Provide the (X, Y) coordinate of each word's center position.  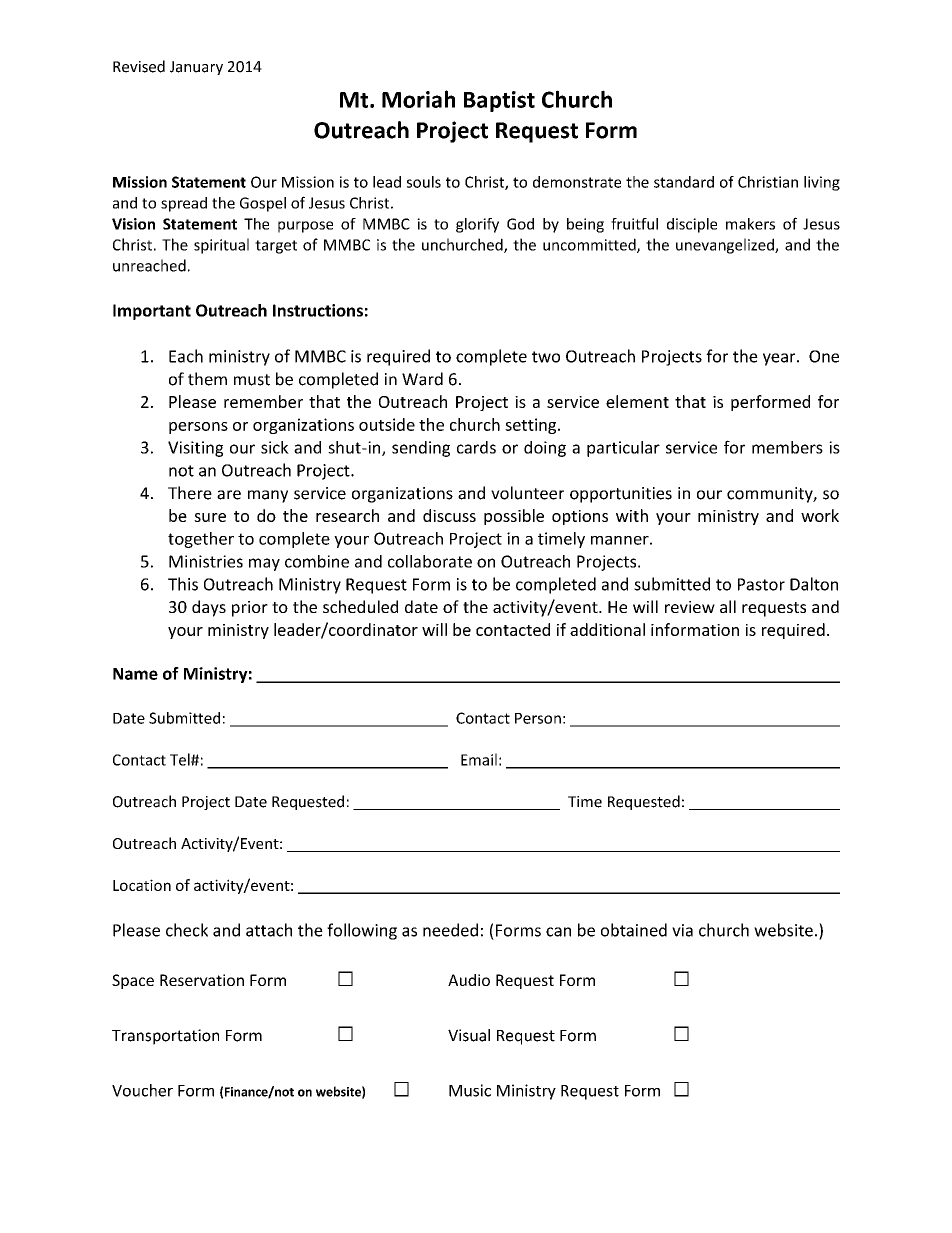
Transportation (165, 1037)
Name (135, 674)
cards (476, 447)
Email (479, 759)
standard (684, 182)
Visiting (195, 449)
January (196, 68)
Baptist (499, 101)
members (787, 447)
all (728, 606)
